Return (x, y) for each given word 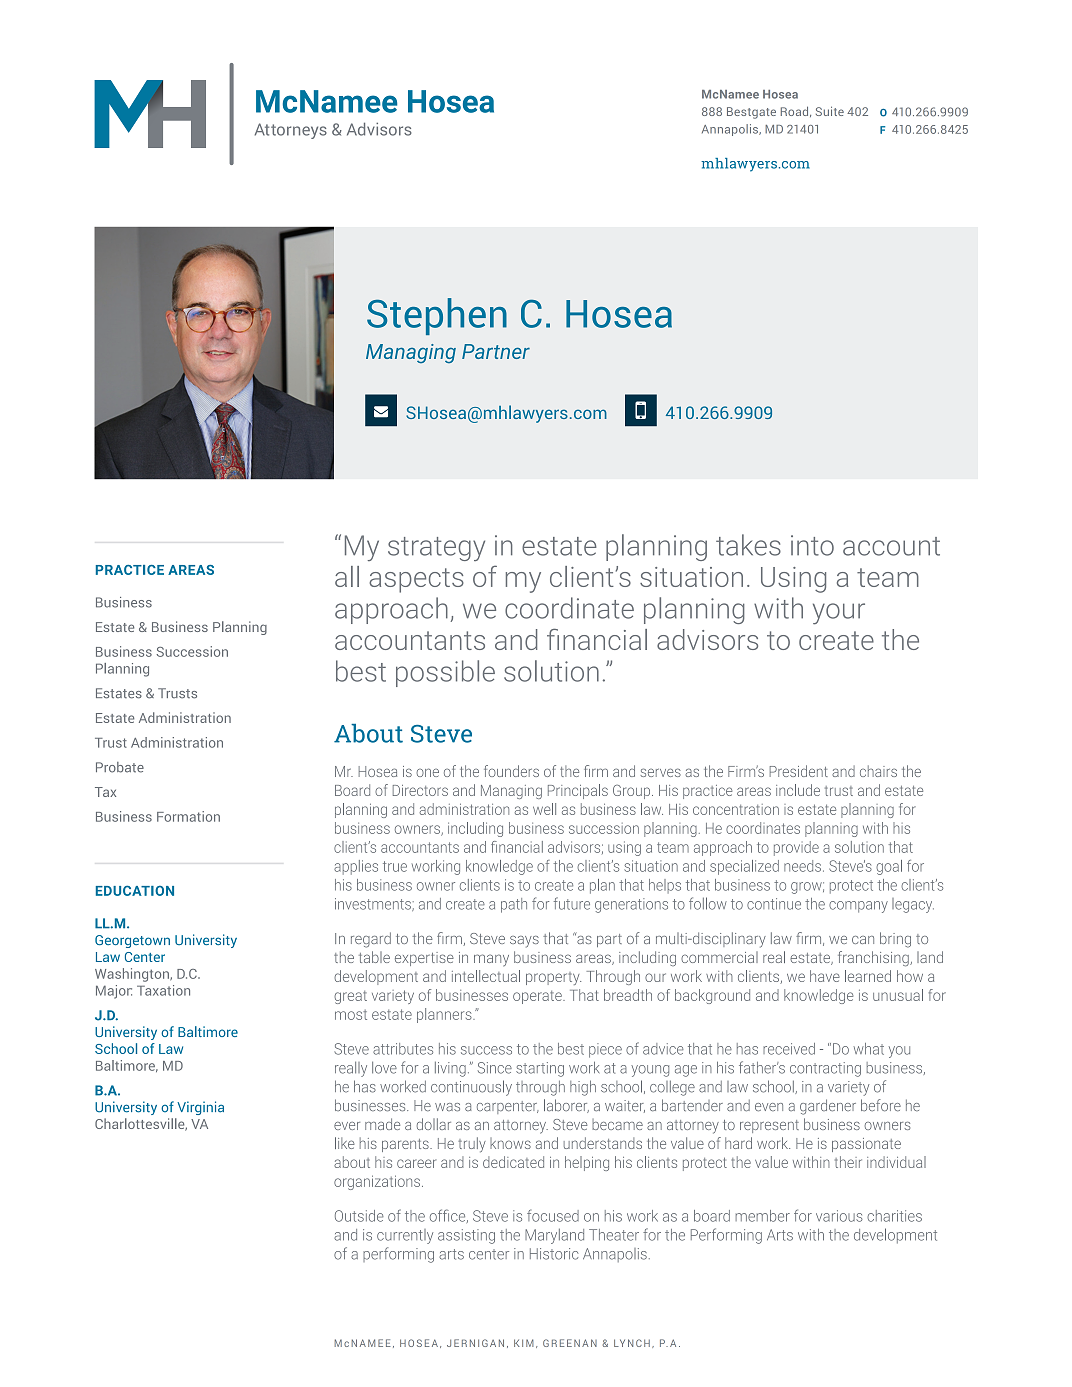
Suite (830, 111)
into (812, 545)
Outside (359, 1216)
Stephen (437, 316)
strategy (436, 549)
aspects (416, 580)
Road (796, 111)
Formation (188, 816)
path (514, 905)
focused (553, 1215)
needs (802, 866)
